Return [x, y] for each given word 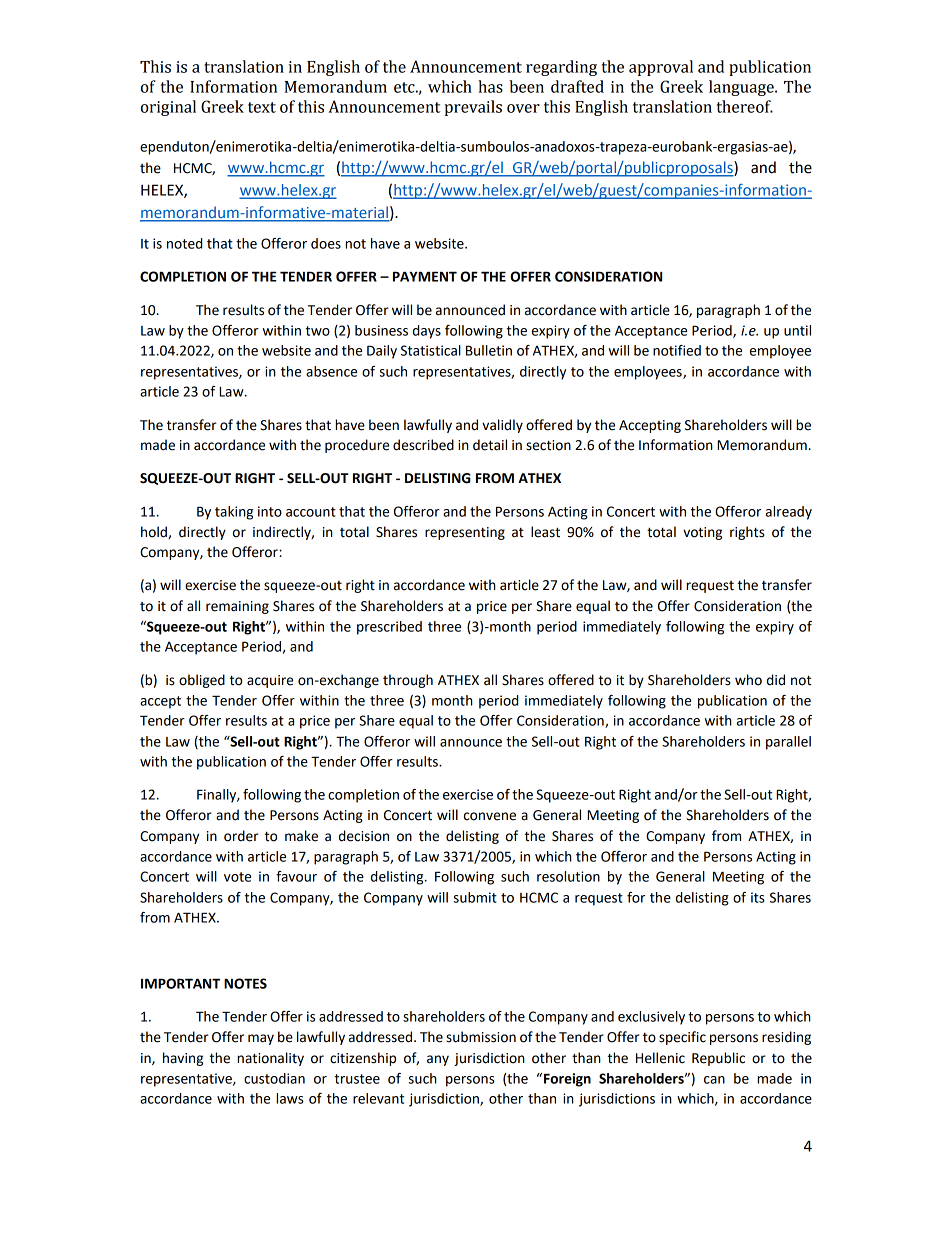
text [262, 107]
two [318, 331]
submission [481, 1037]
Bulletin [489, 350]
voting [702, 533]
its [758, 897]
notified [677, 350]
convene [490, 816]
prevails [473, 108]
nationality [270, 1059]
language [742, 88]
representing [465, 533]
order [241, 836]
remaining [237, 607]
